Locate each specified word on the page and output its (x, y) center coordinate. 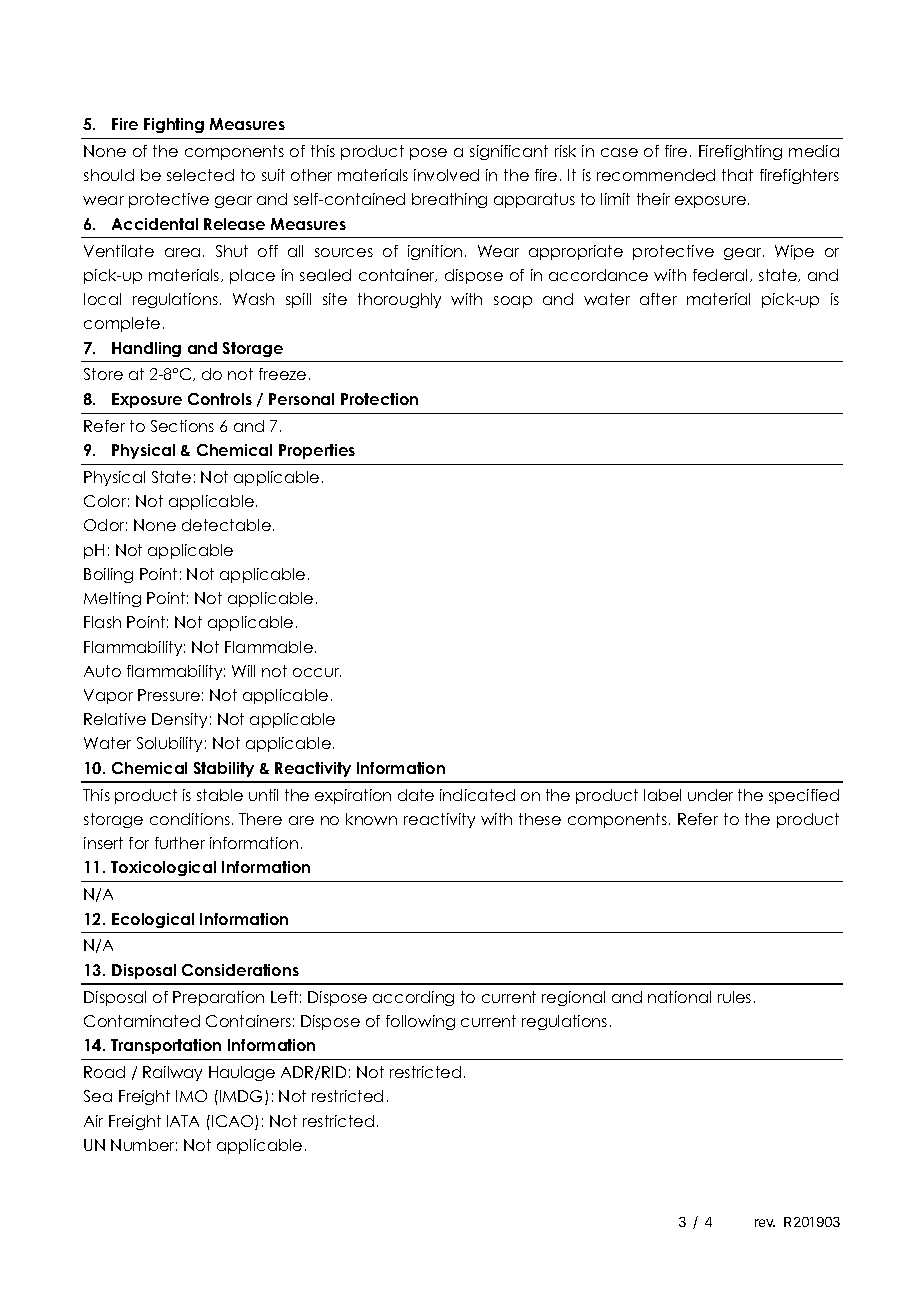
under (710, 795)
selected (200, 175)
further (180, 843)
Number (144, 1145)
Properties (317, 451)
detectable (226, 525)
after (658, 299)
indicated (477, 795)
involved (446, 175)
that (737, 175)
